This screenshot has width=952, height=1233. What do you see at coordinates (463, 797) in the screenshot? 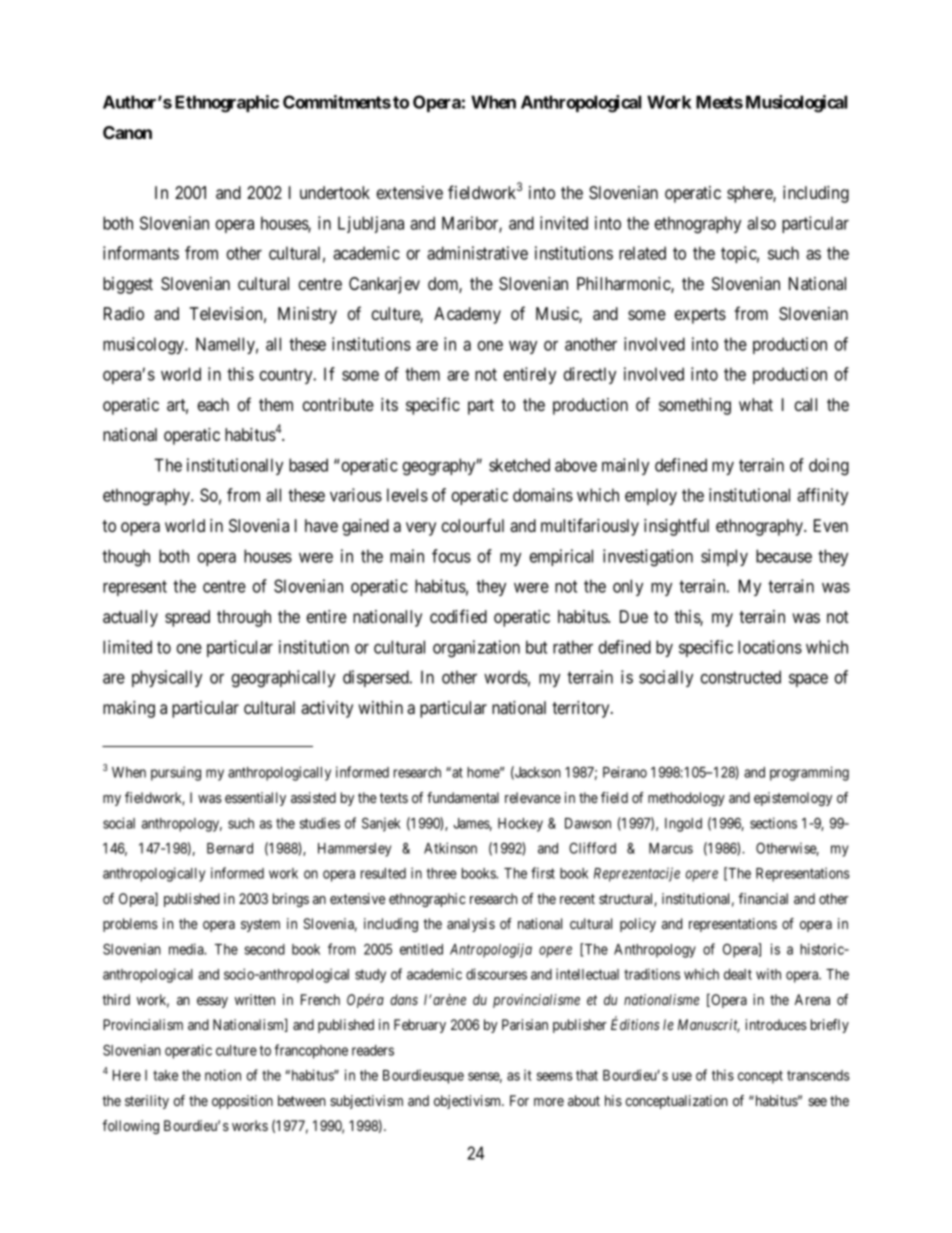
I see `fundamental` at bounding box center [463, 797].
